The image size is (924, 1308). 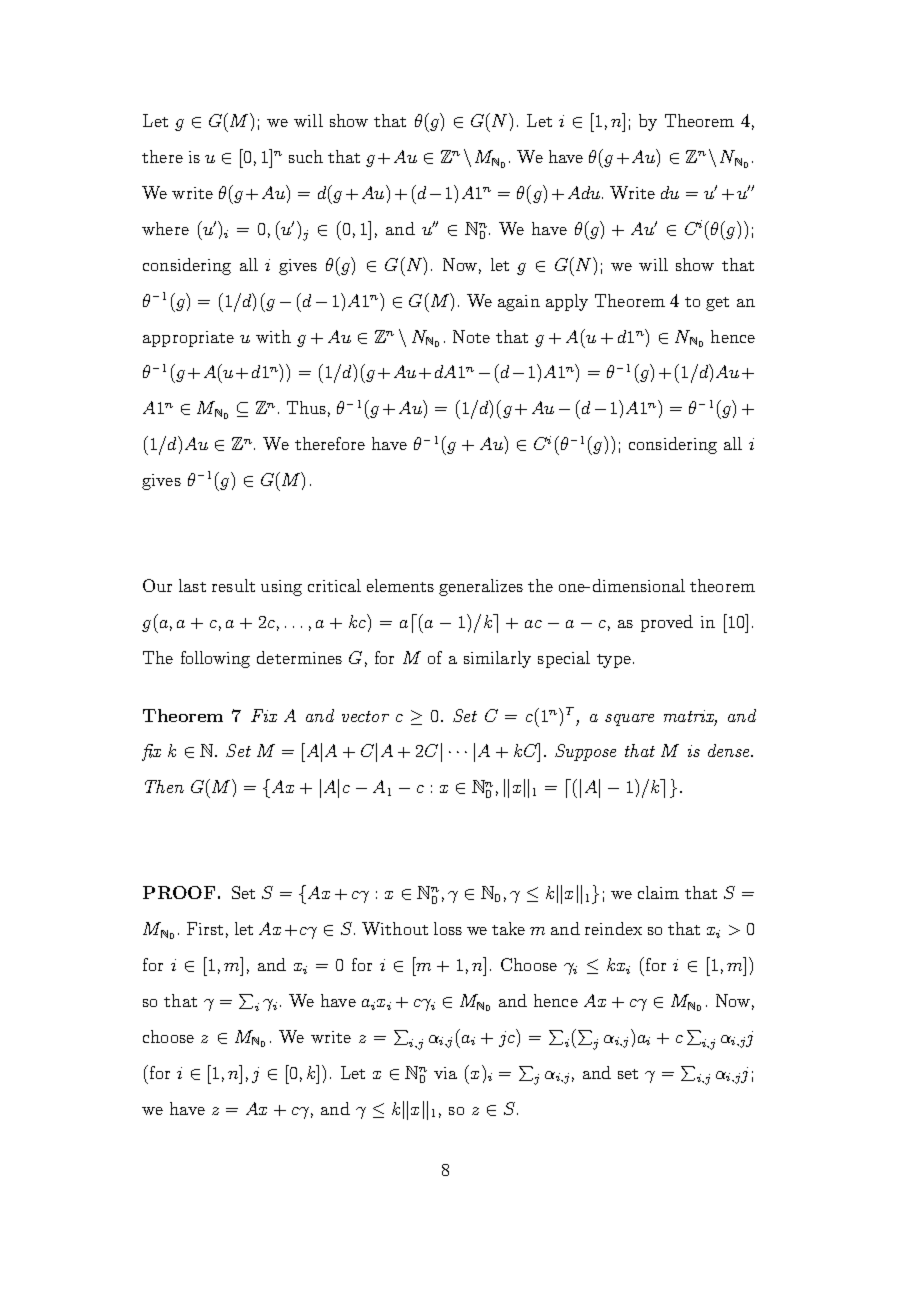 What do you see at coordinates (658, 892) in the document?
I see `claim` at bounding box center [658, 892].
